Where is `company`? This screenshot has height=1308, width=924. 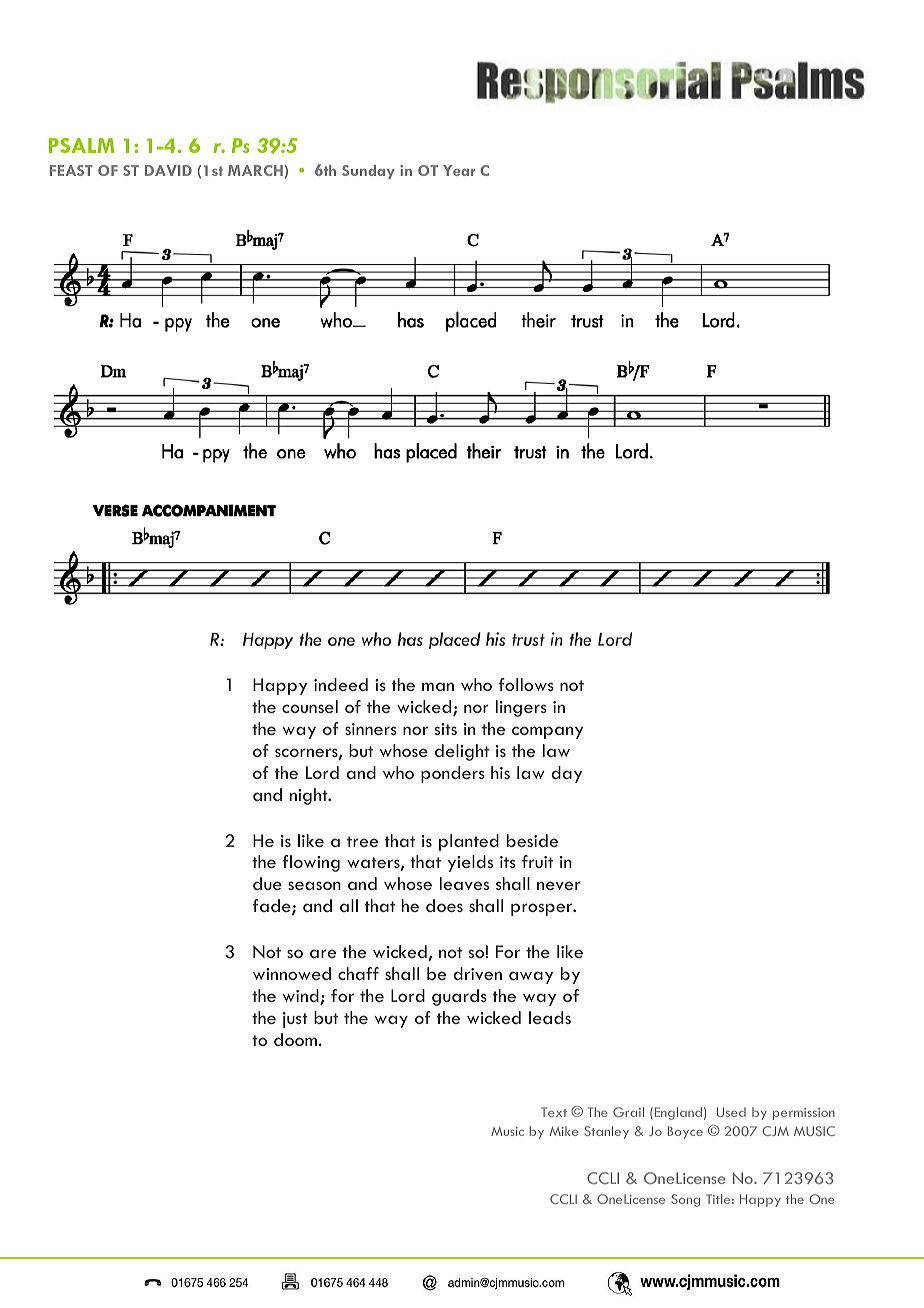
company is located at coordinates (547, 732).
